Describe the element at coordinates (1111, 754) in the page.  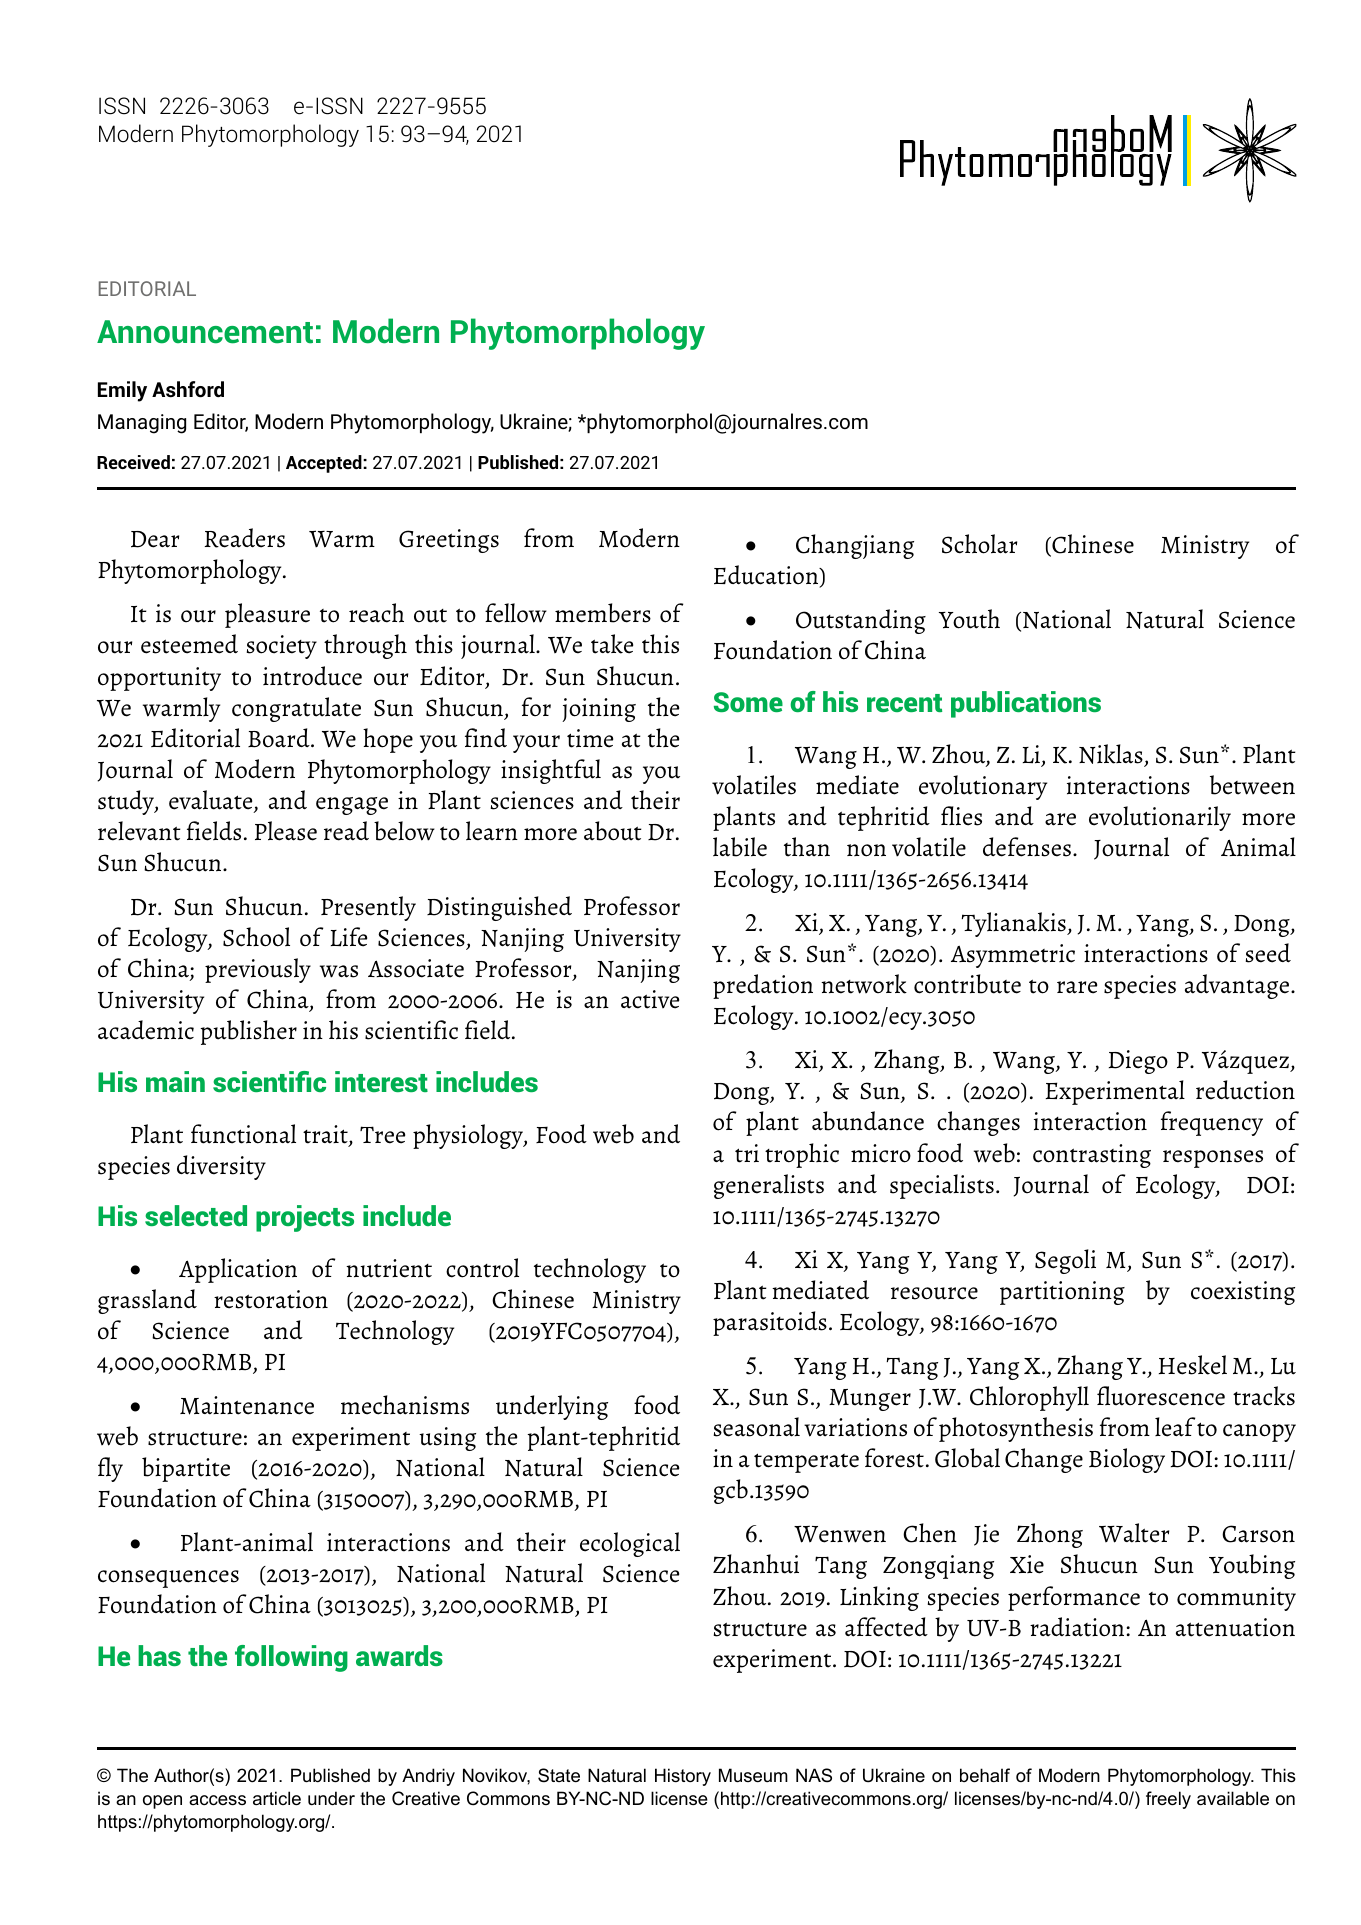
I see `Niklas` at that location.
